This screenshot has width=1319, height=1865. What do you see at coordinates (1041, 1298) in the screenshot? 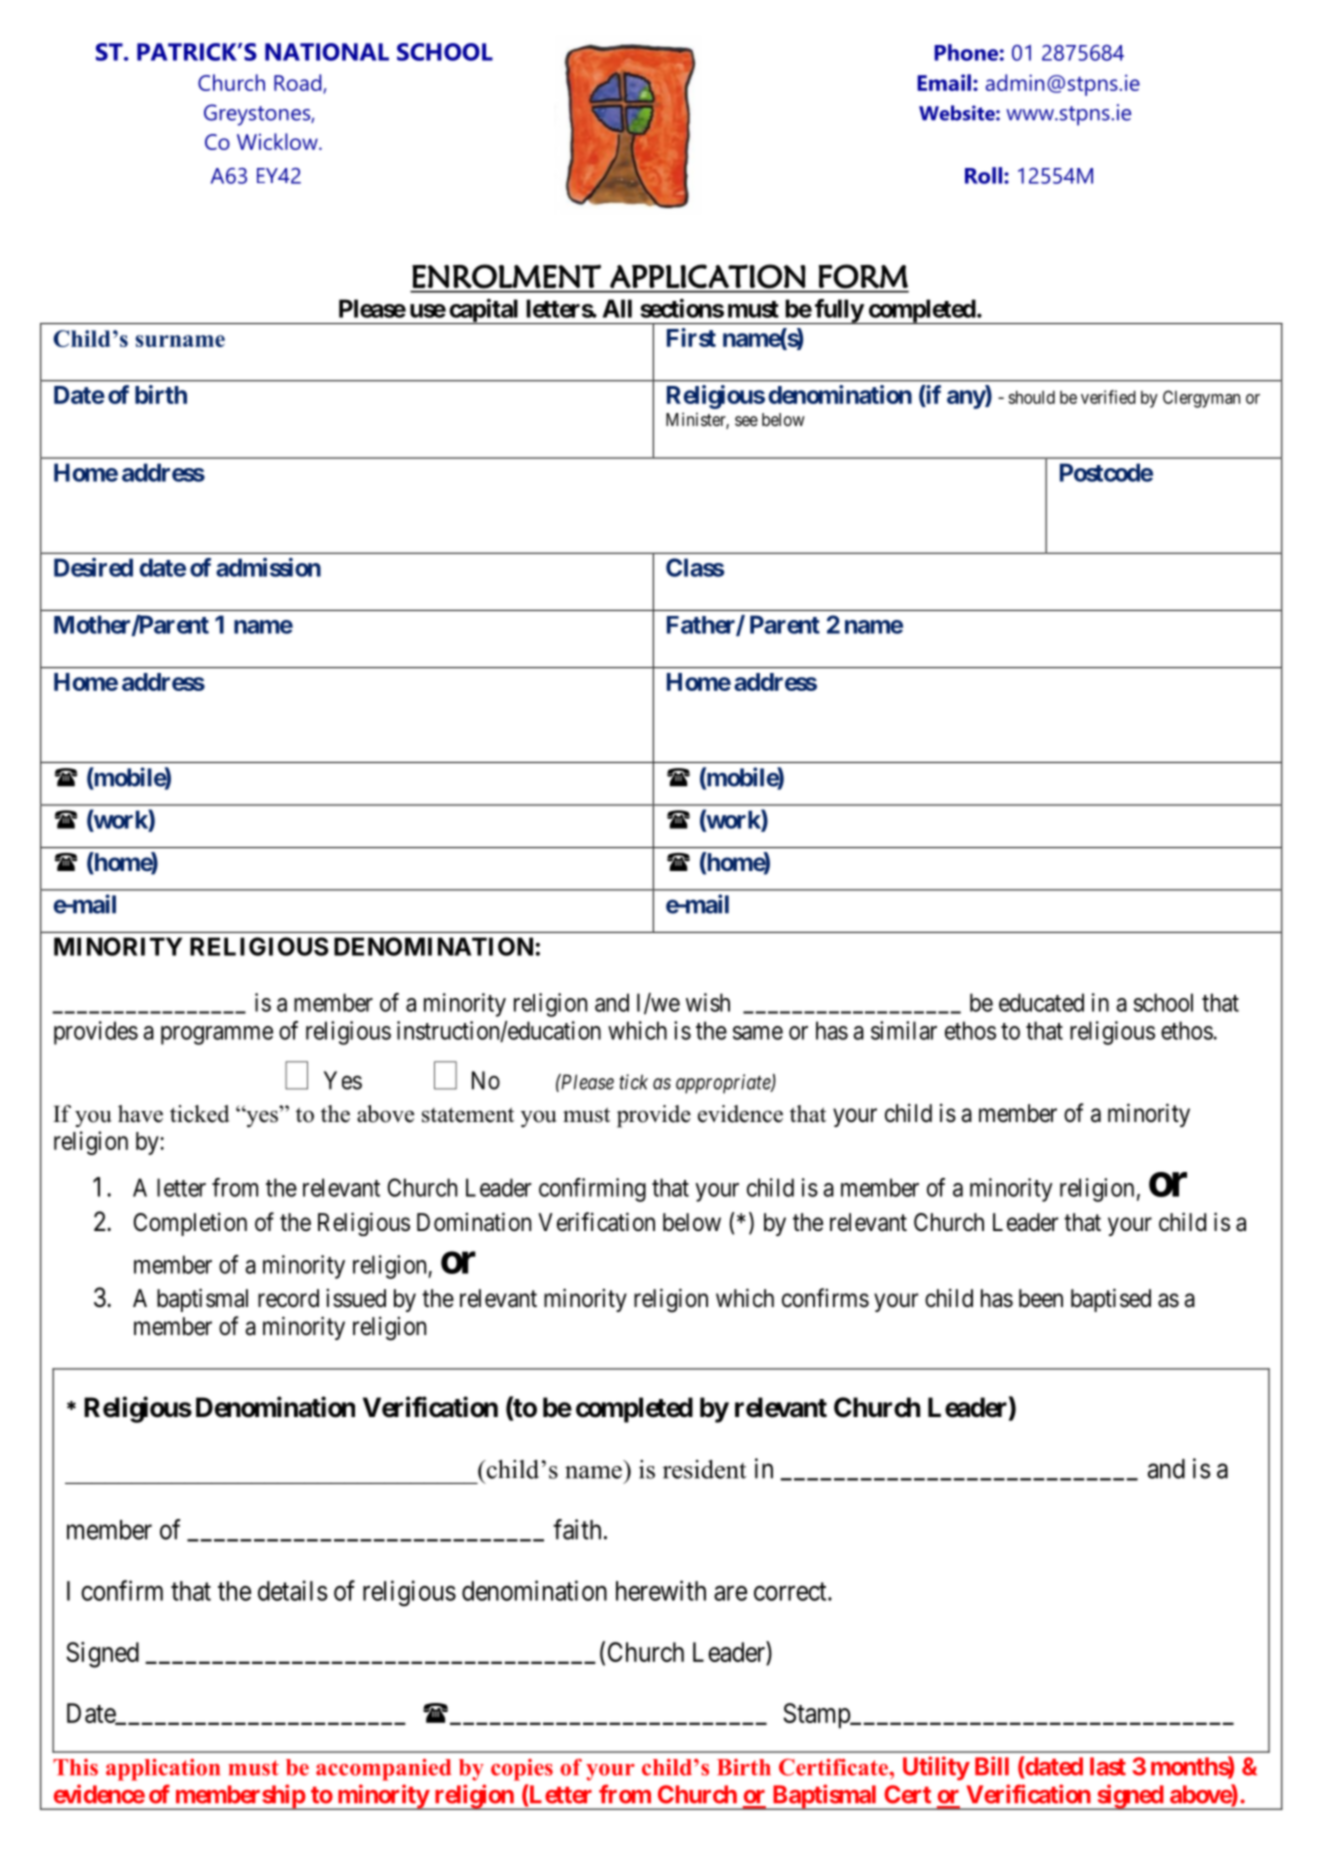
I see `been` at bounding box center [1041, 1298].
